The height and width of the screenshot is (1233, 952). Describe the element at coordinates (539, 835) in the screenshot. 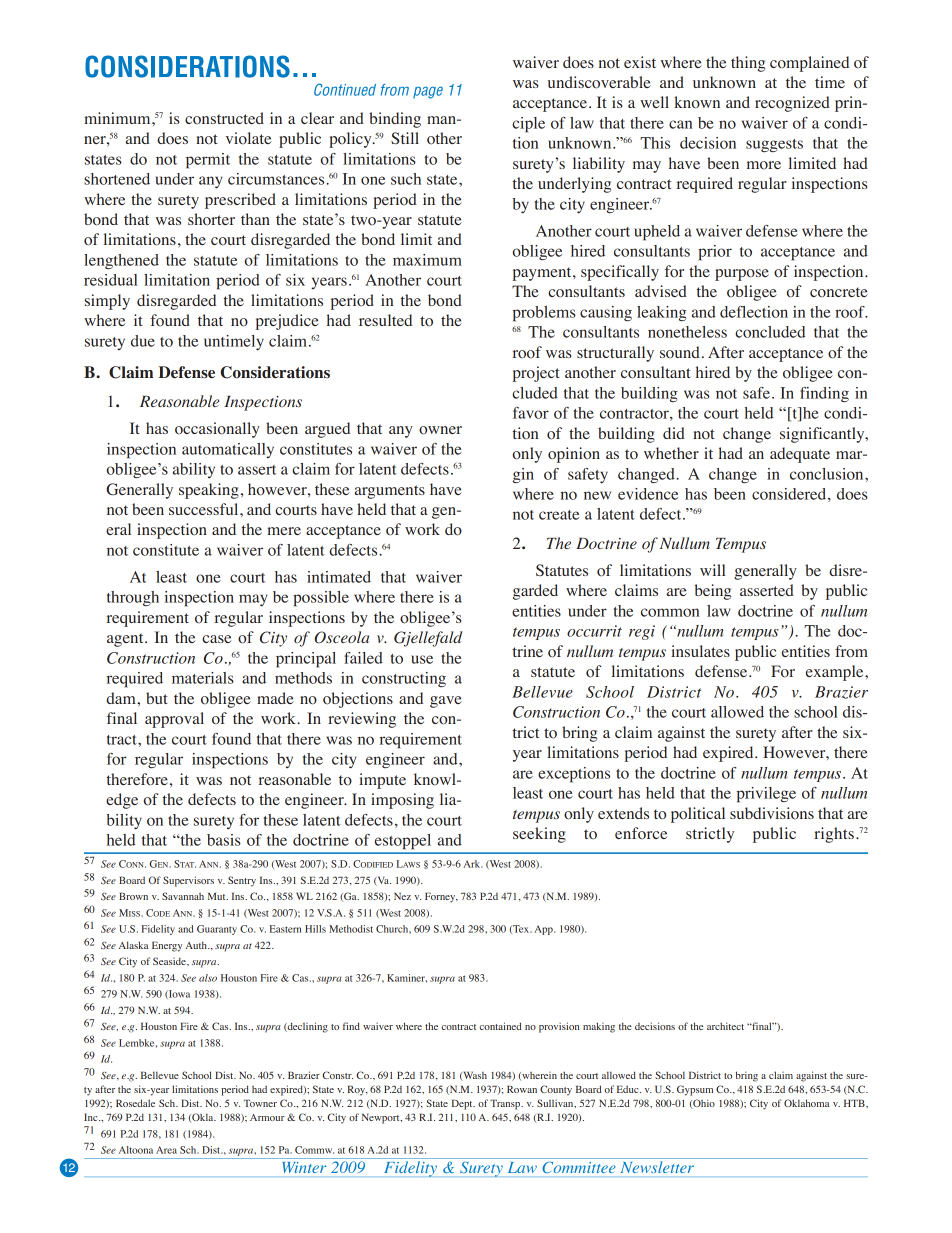

I see `seeking` at that location.
